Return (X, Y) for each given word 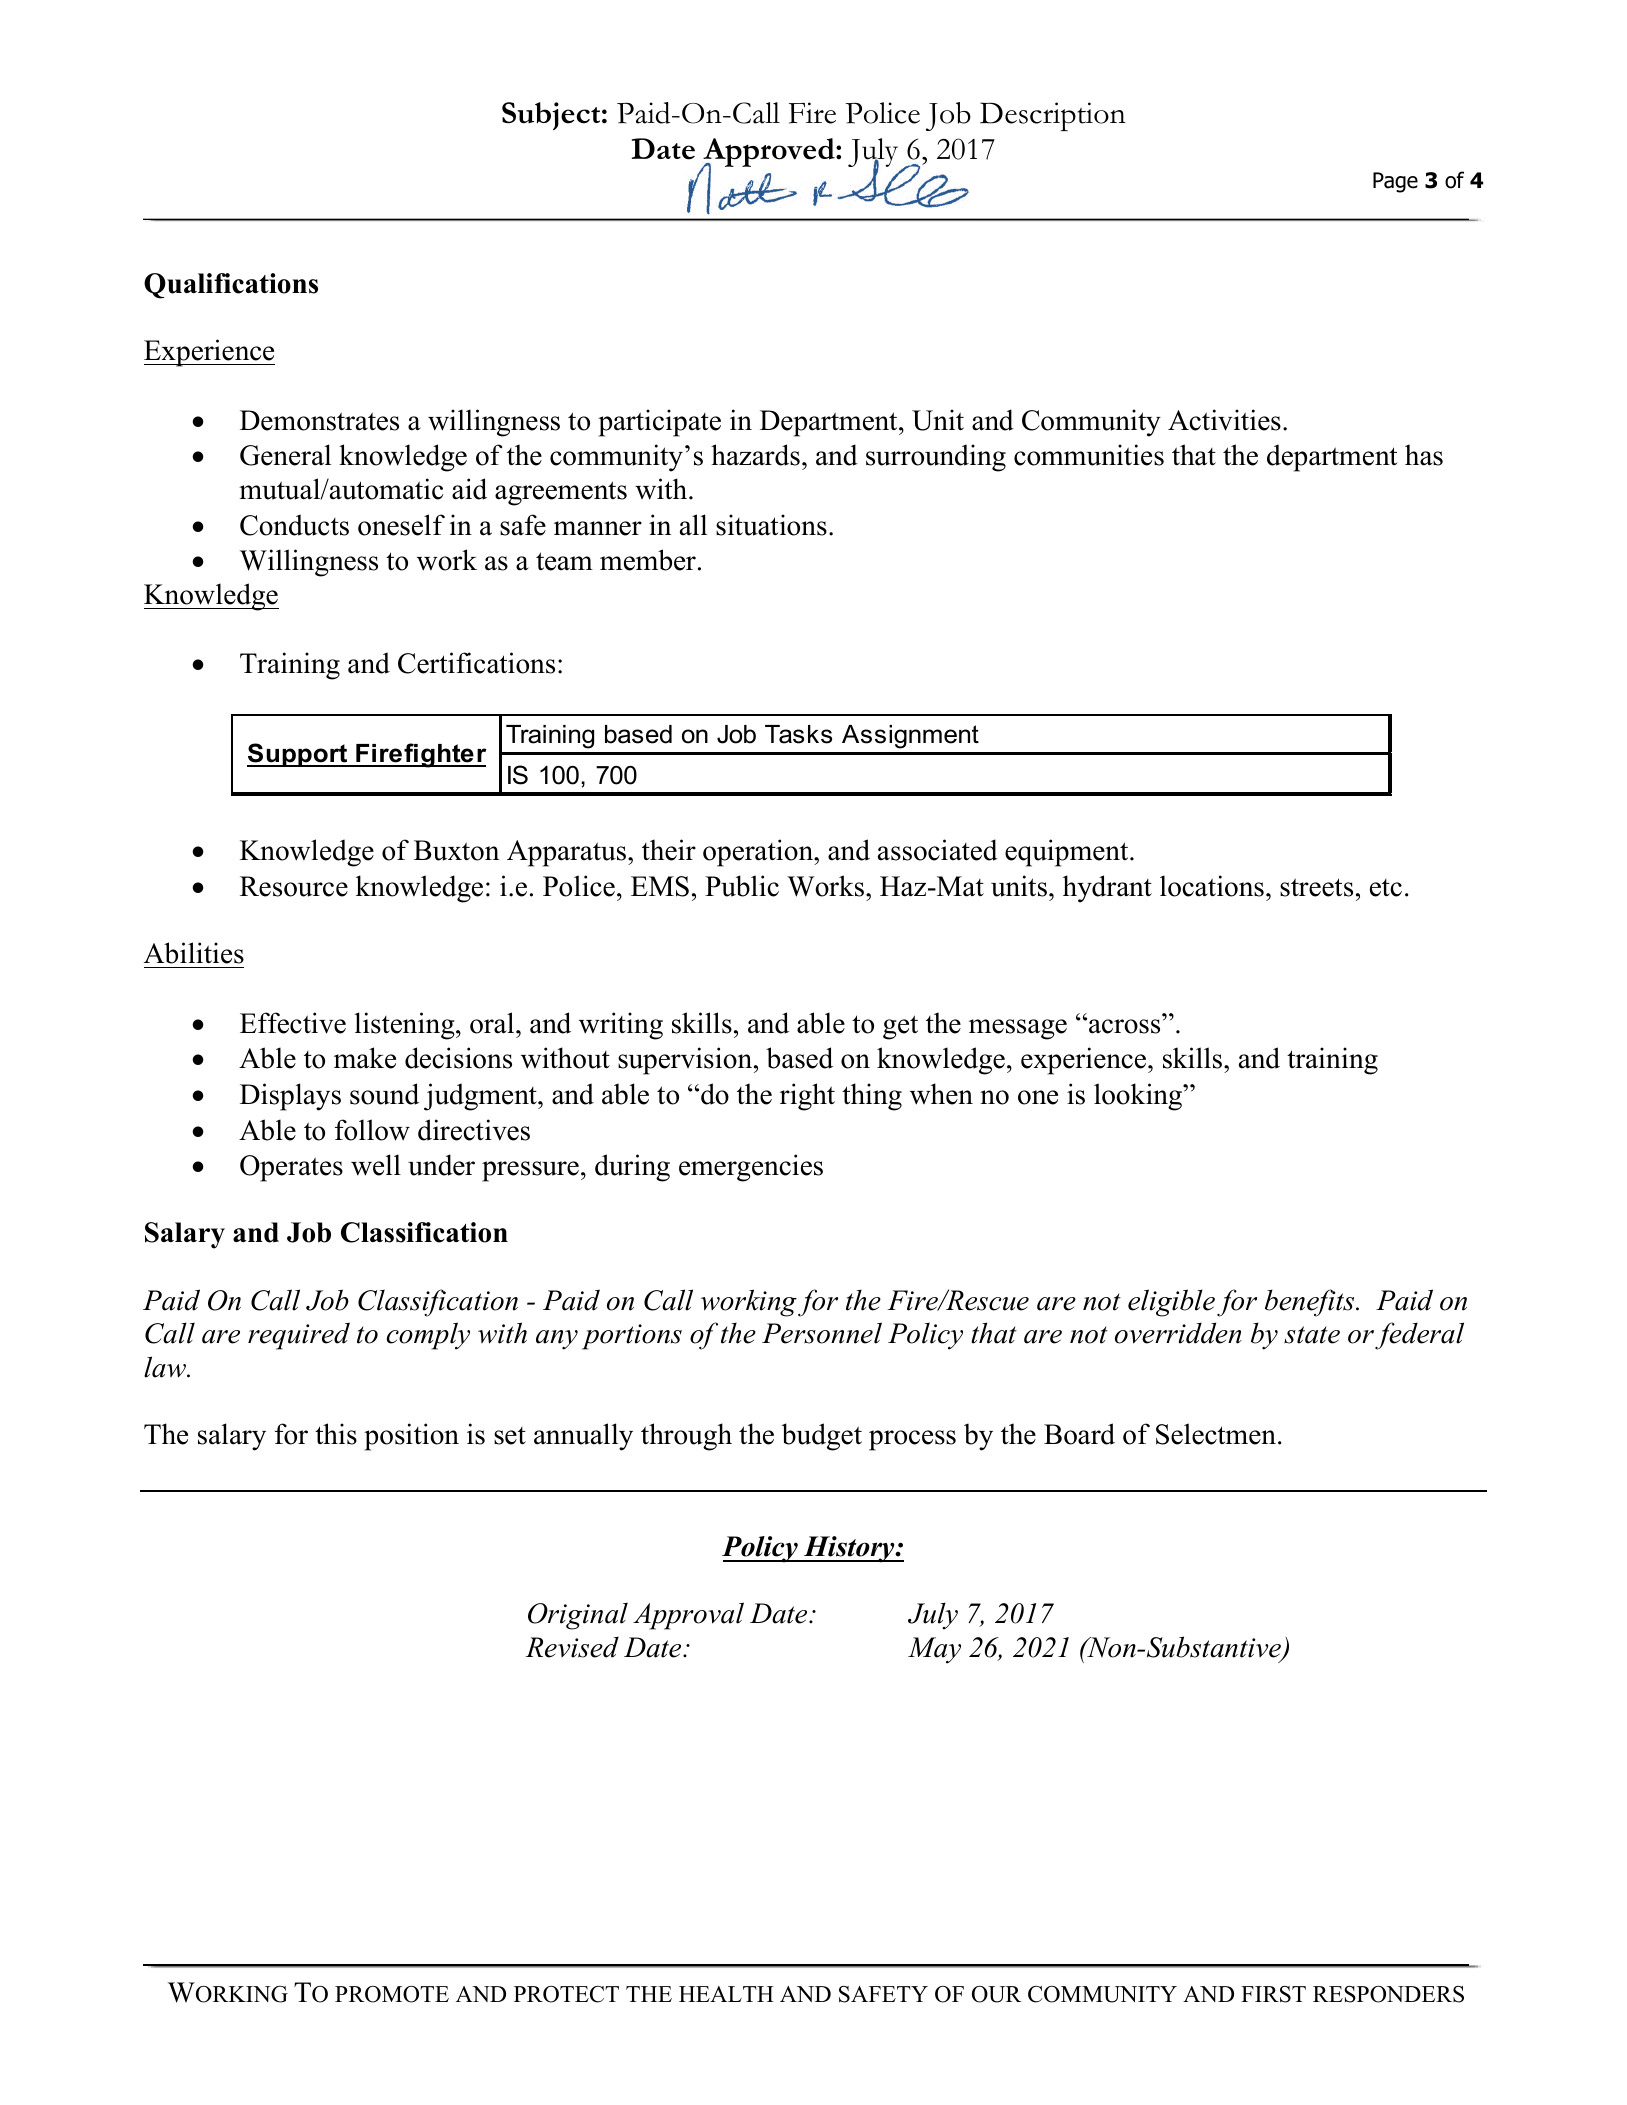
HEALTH (726, 1994)
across (1124, 1026)
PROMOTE (392, 1994)
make (365, 1058)
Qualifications (231, 286)
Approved (769, 153)
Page (1395, 182)
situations (771, 525)
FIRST (1273, 1994)
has (1424, 455)
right (807, 1097)
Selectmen (1217, 1434)
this (336, 1434)
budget (822, 1437)
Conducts (294, 525)
